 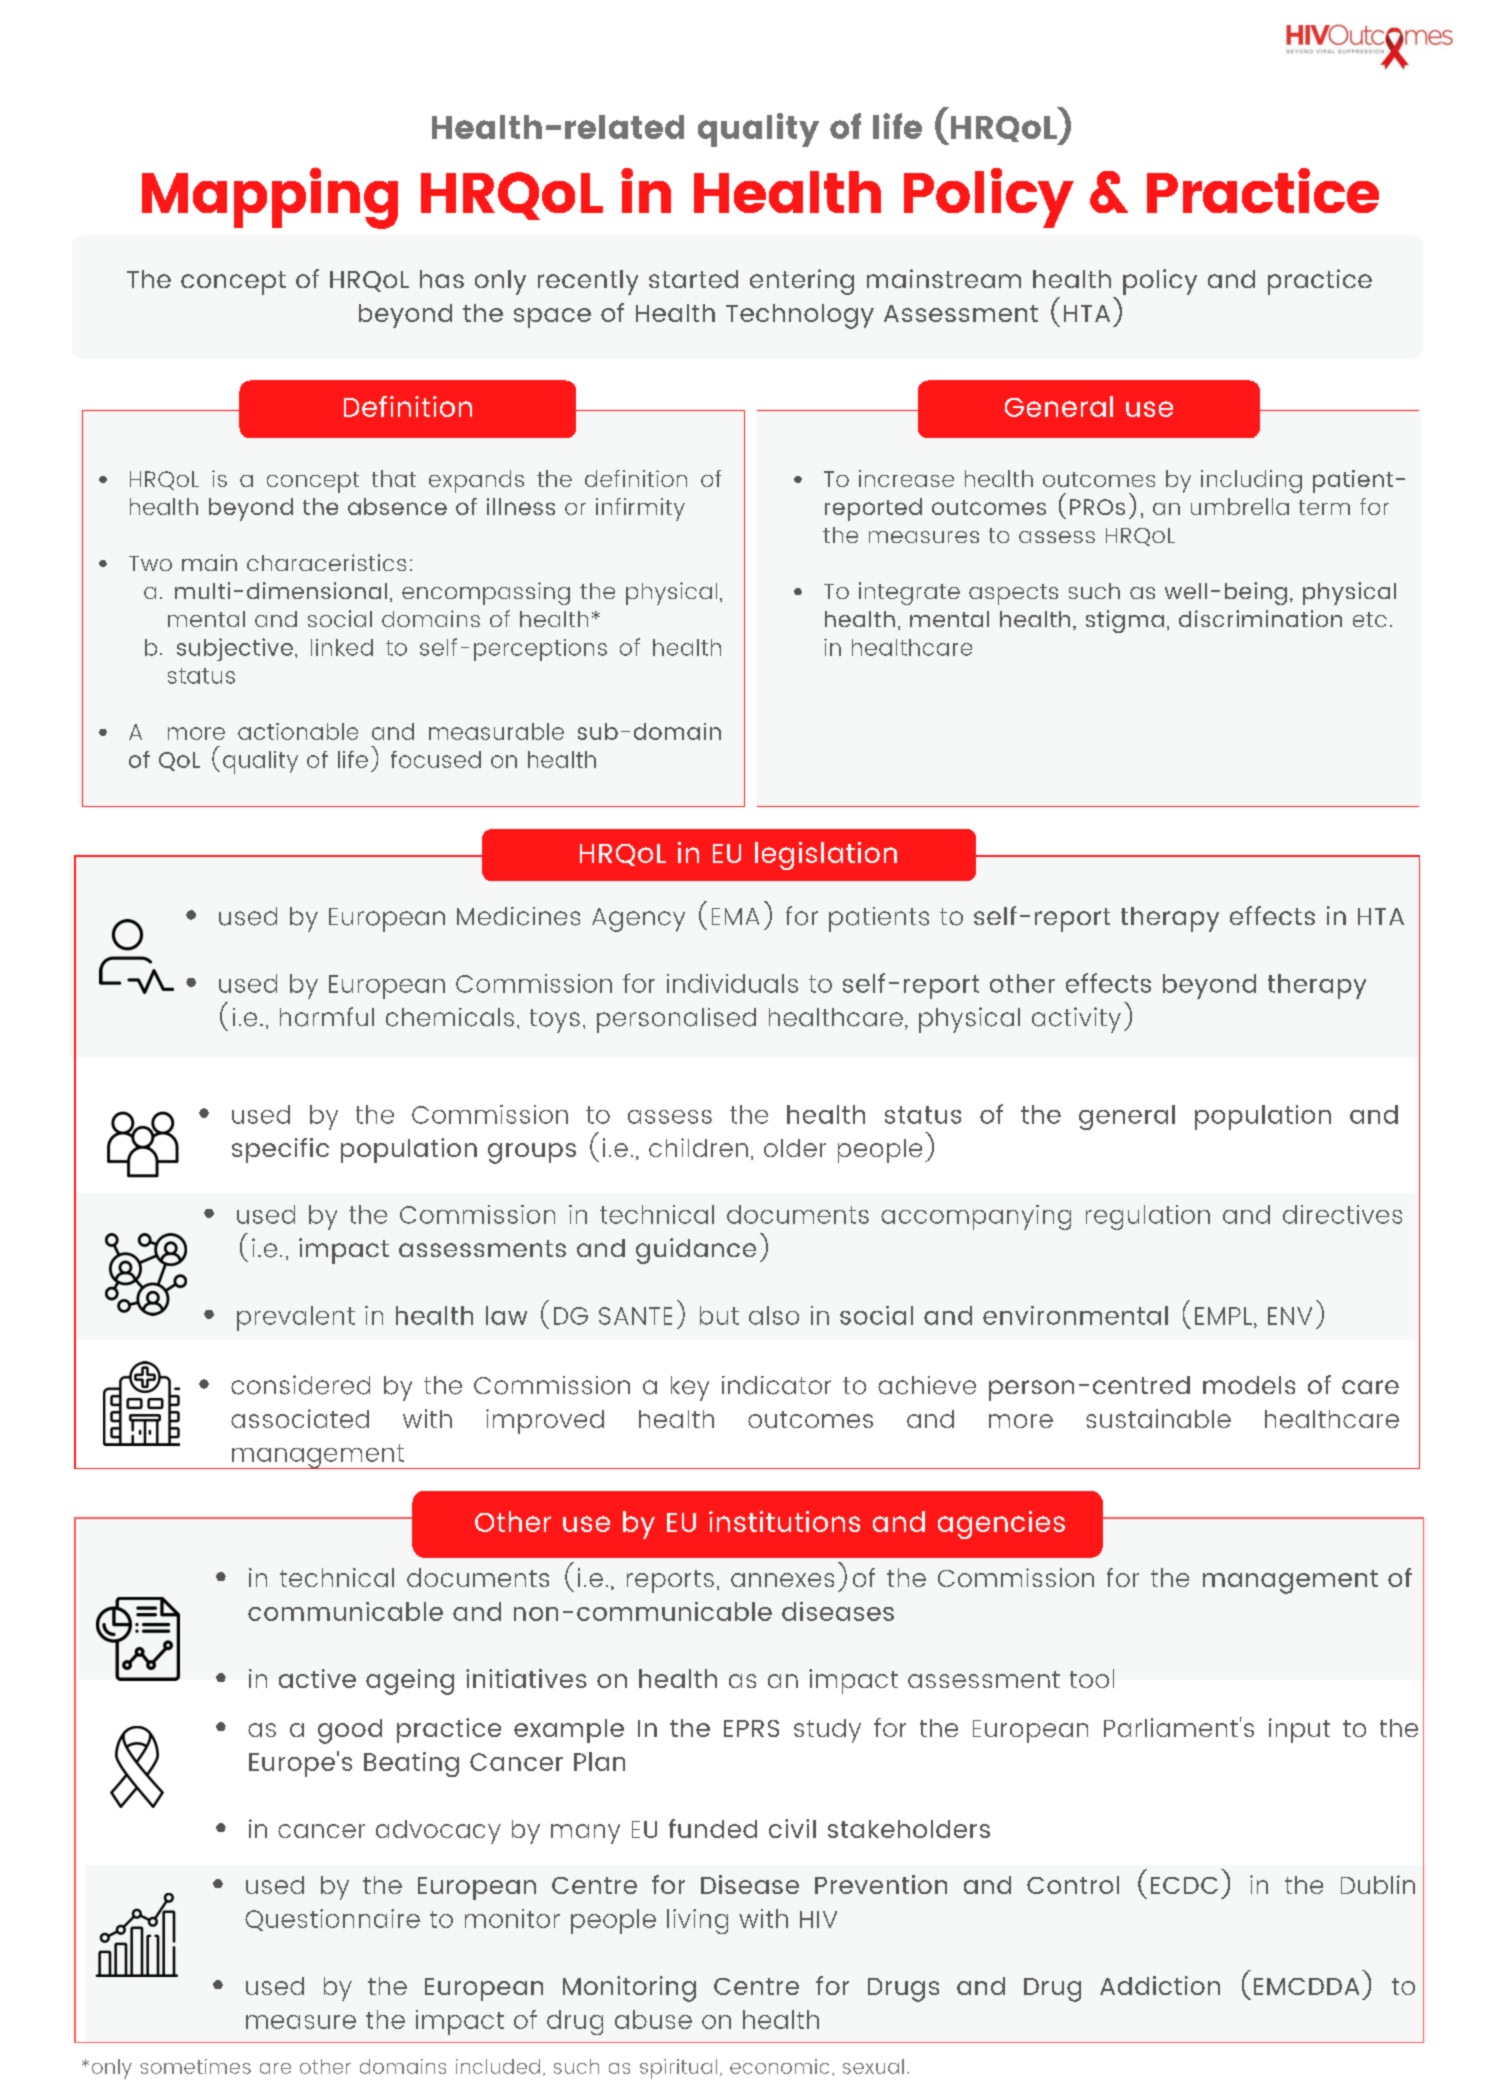 I want to click on regulation, so click(x=1148, y=1217).
